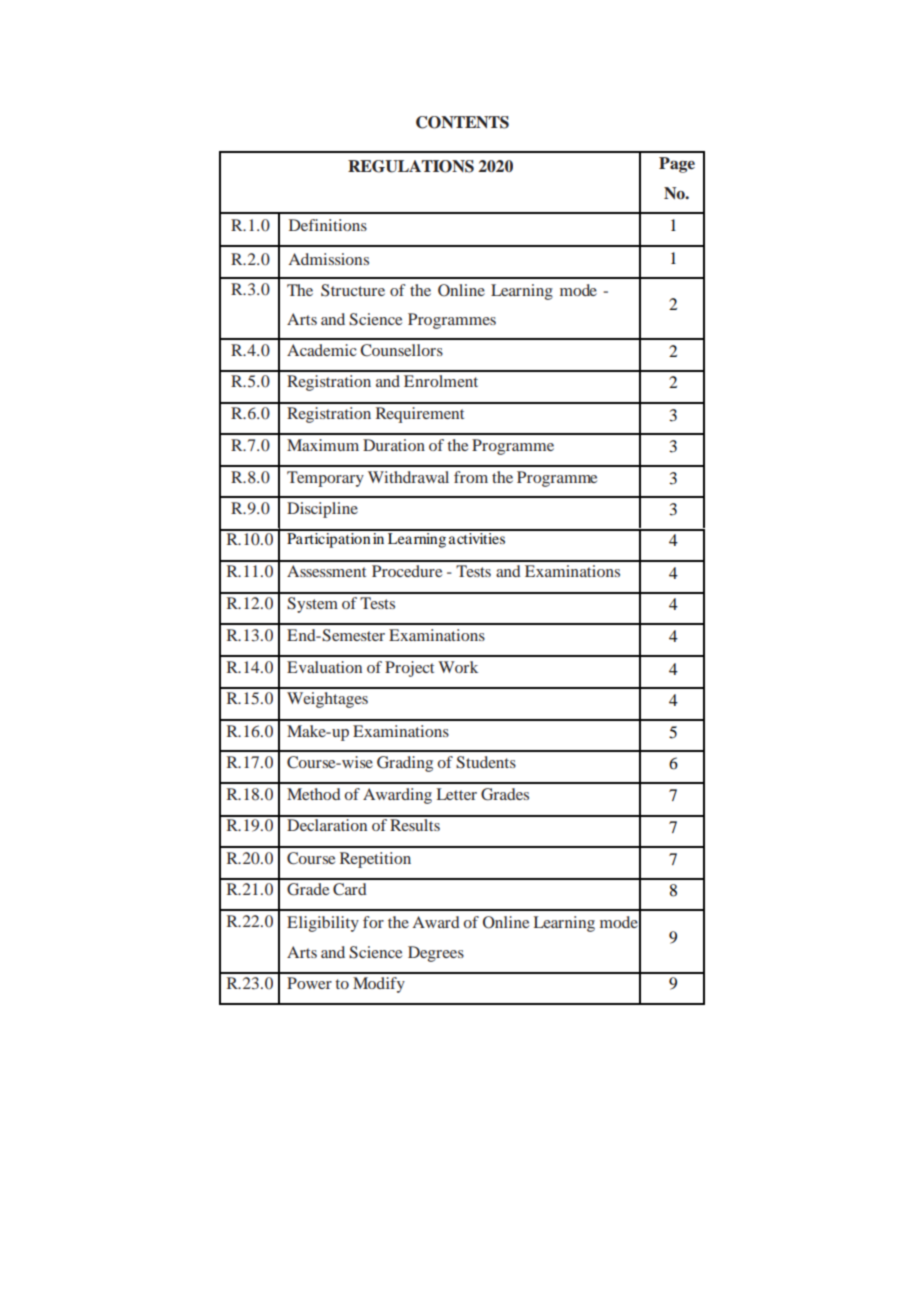 This screenshot has width=924, height=1308. Describe the element at coordinates (677, 165) in the screenshot. I see `Page` at that location.
